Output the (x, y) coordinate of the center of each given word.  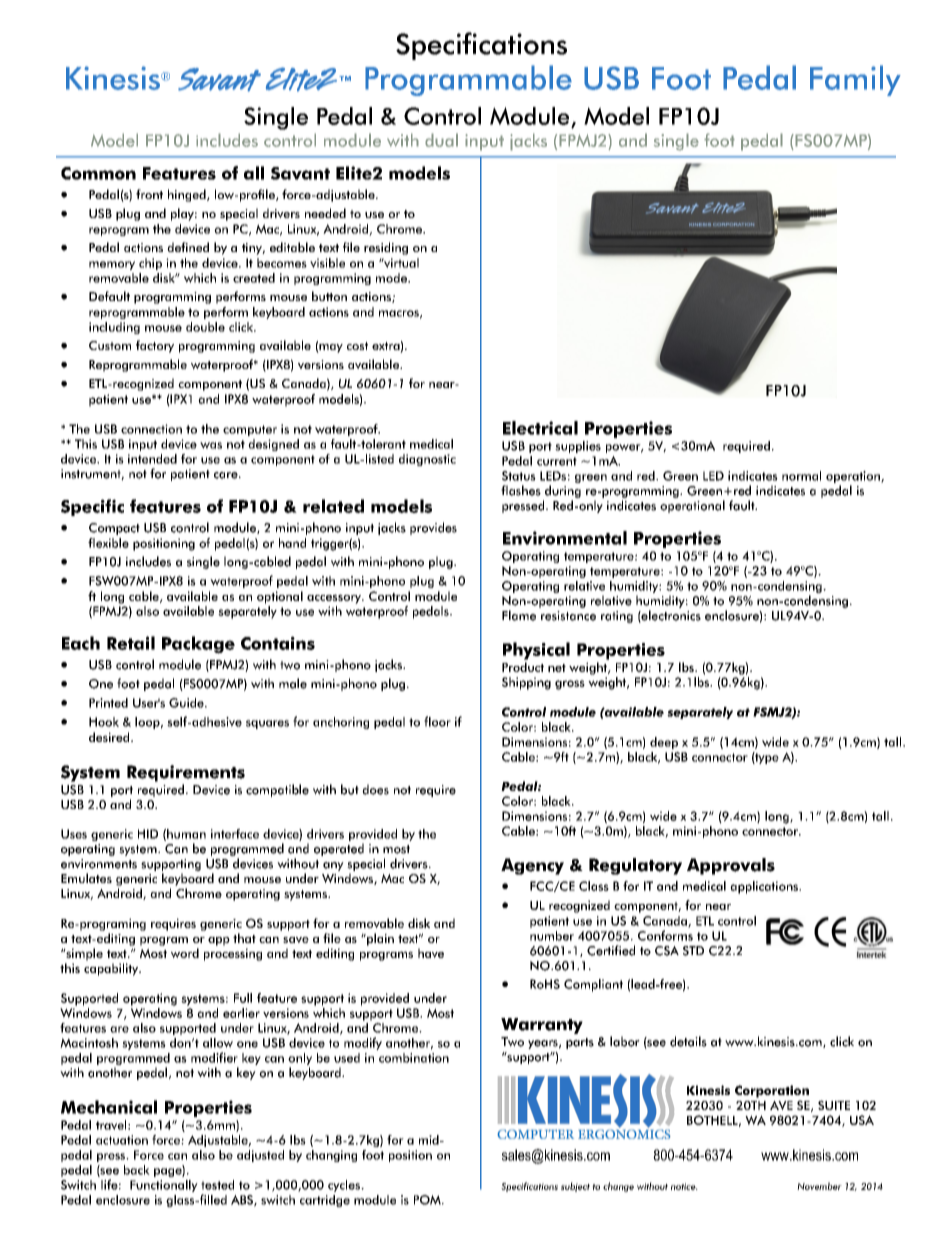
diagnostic (427, 460)
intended (152, 459)
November (819, 1186)
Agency (532, 866)
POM (428, 1200)
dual (441, 140)
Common (98, 173)
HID (148, 834)
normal (801, 476)
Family (855, 80)
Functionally (164, 1186)
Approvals (731, 866)
